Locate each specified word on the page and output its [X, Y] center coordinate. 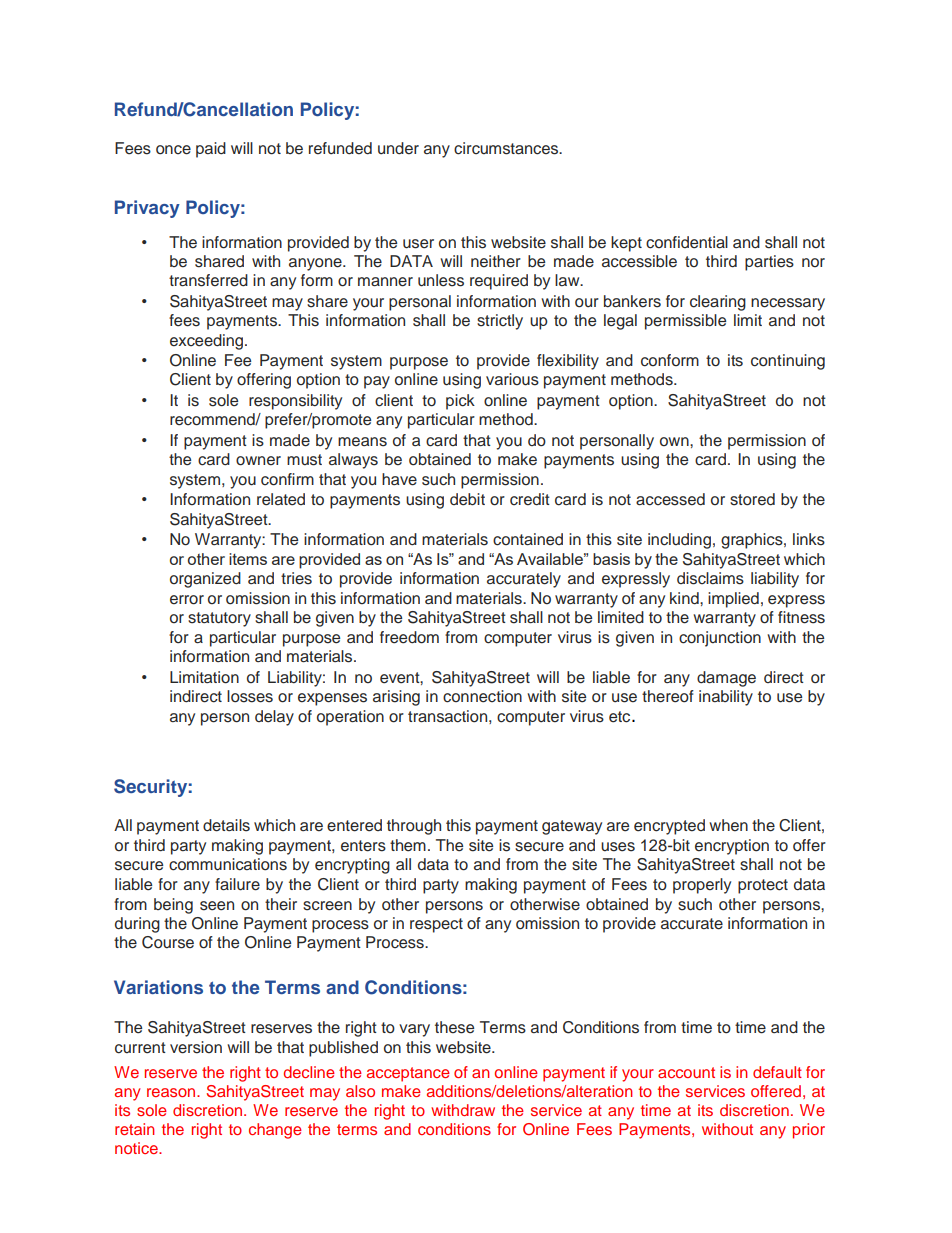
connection [482, 696]
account [686, 1072]
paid [211, 150]
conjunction [720, 639]
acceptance [408, 1074]
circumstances [507, 148]
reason [172, 1092]
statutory [219, 619]
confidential [687, 242]
